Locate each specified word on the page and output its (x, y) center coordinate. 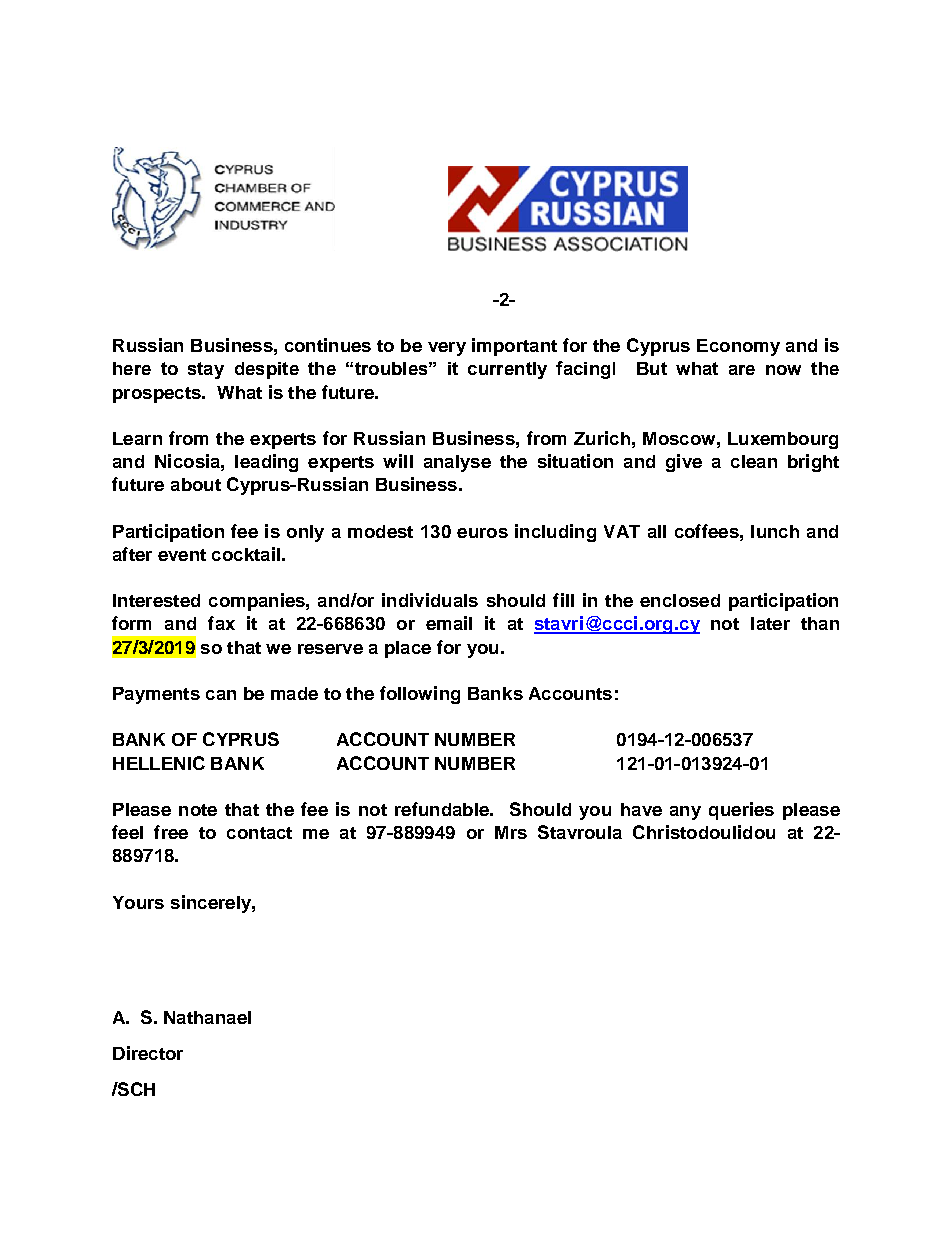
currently (507, 370)
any (685, 813)
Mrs (511, 832)
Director (148, 1053)
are (742, 370)
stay (206, 370)
